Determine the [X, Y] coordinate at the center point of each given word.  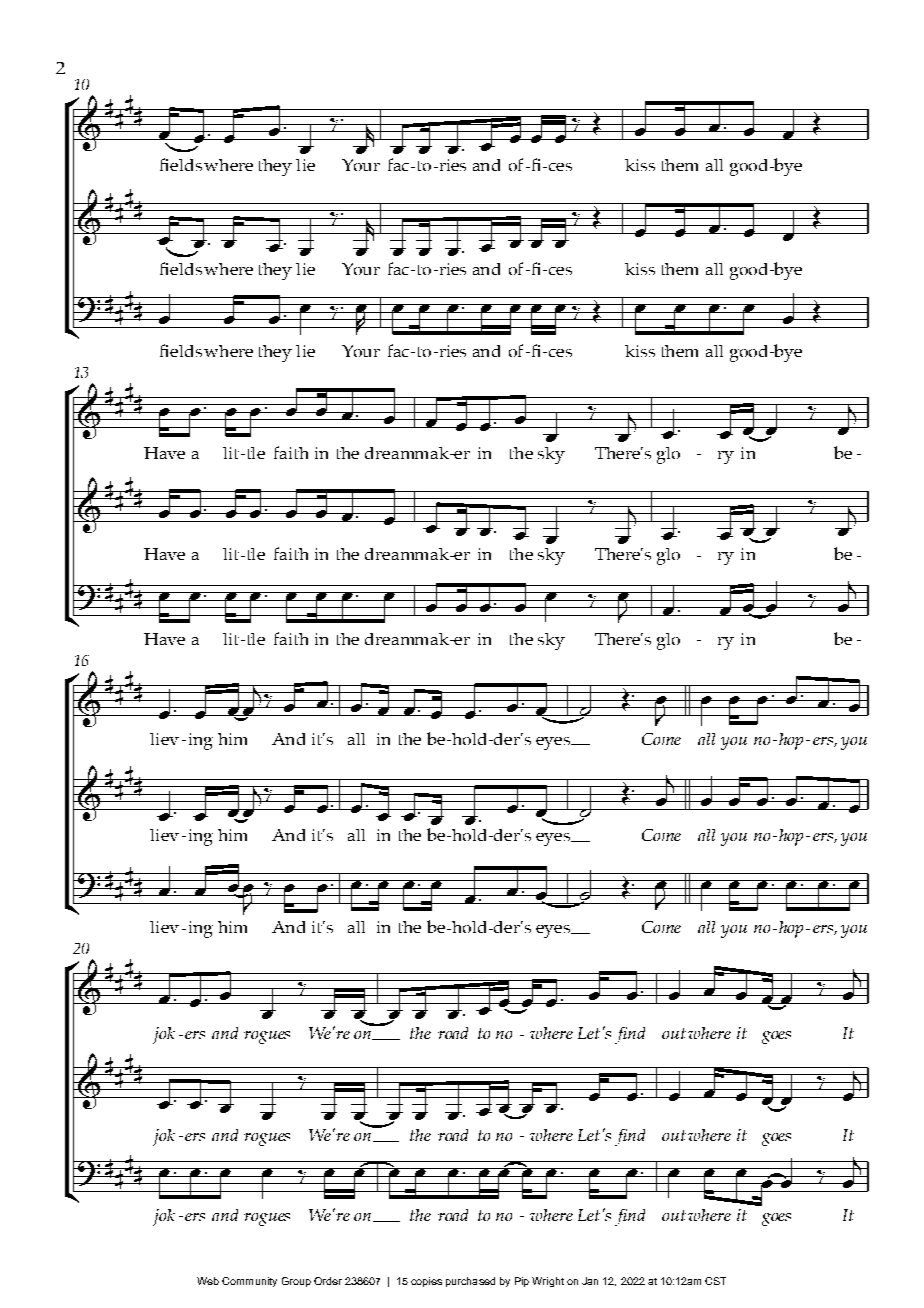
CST [715, 1281]
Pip [522, 1282]
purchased [470, 1282]
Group [296, 1282]
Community [249, 1282]
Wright [548, 1282]
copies [426, 1282]
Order [328, 1281]
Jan [590, 1281]
